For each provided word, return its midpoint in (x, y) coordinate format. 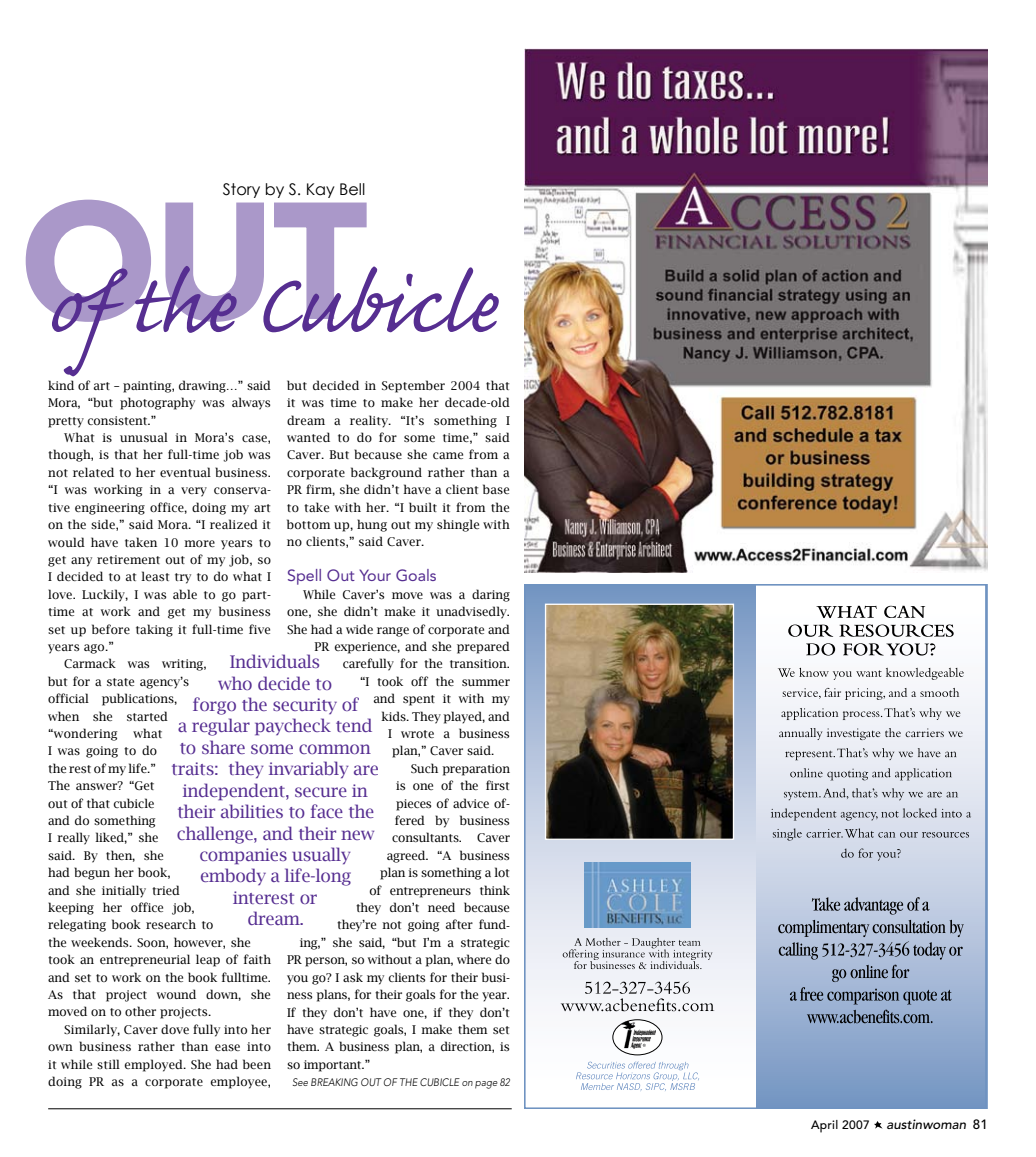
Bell (352, 189)
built (423, 507)
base (496, 489)
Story (241, 190)
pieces (413, 805)
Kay (321, 190)
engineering (110, 509)
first (497, 785)
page (486, 1085)
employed (155, 1065)
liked (111, 838)
